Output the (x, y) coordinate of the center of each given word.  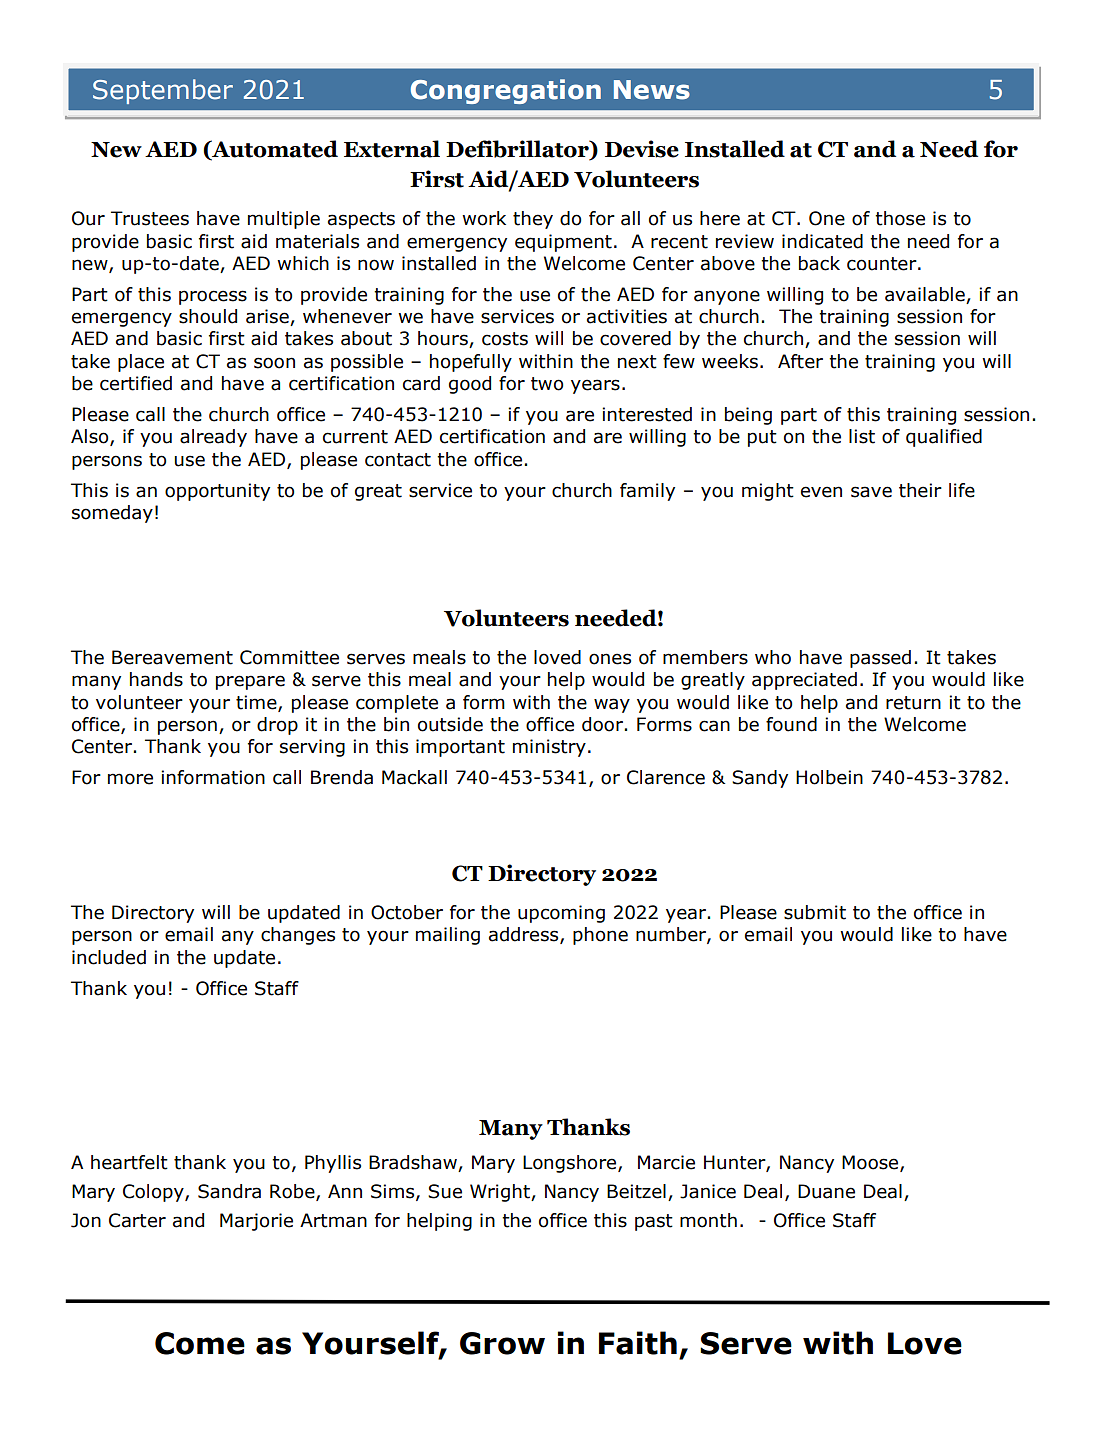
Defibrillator (518, 150)
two (547, 384)
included (109, 957)
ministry (549, 748)
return (913, 703)
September (163, 91)
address (525, 935)
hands (156, 679)
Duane (826, 1191)
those (900, 218)
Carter (137, 1220)
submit (815, 912)
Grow (502, 1343)
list (862, 436)
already (213, 438)
